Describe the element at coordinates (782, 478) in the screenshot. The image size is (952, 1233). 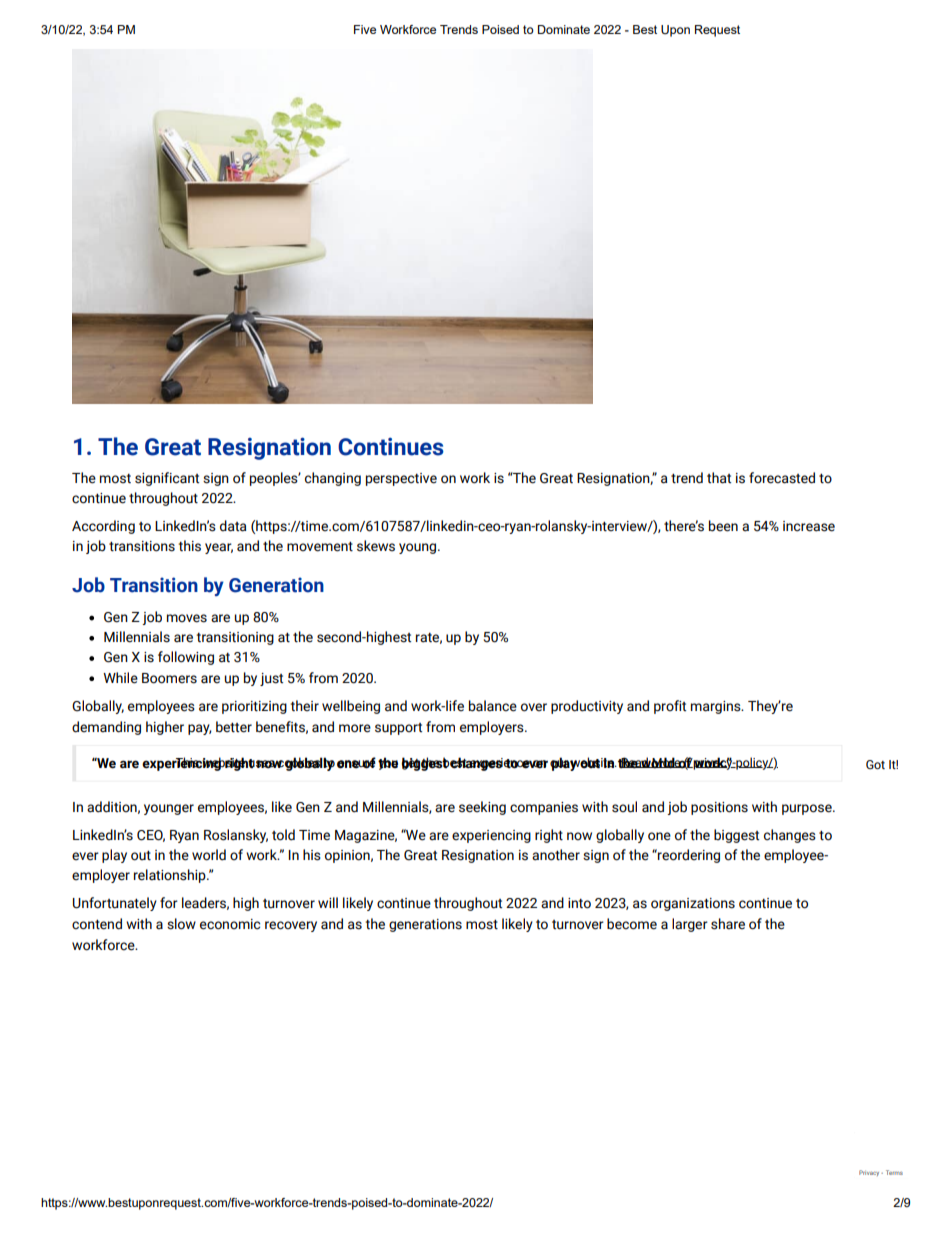
I see `forecasted` at that location.
